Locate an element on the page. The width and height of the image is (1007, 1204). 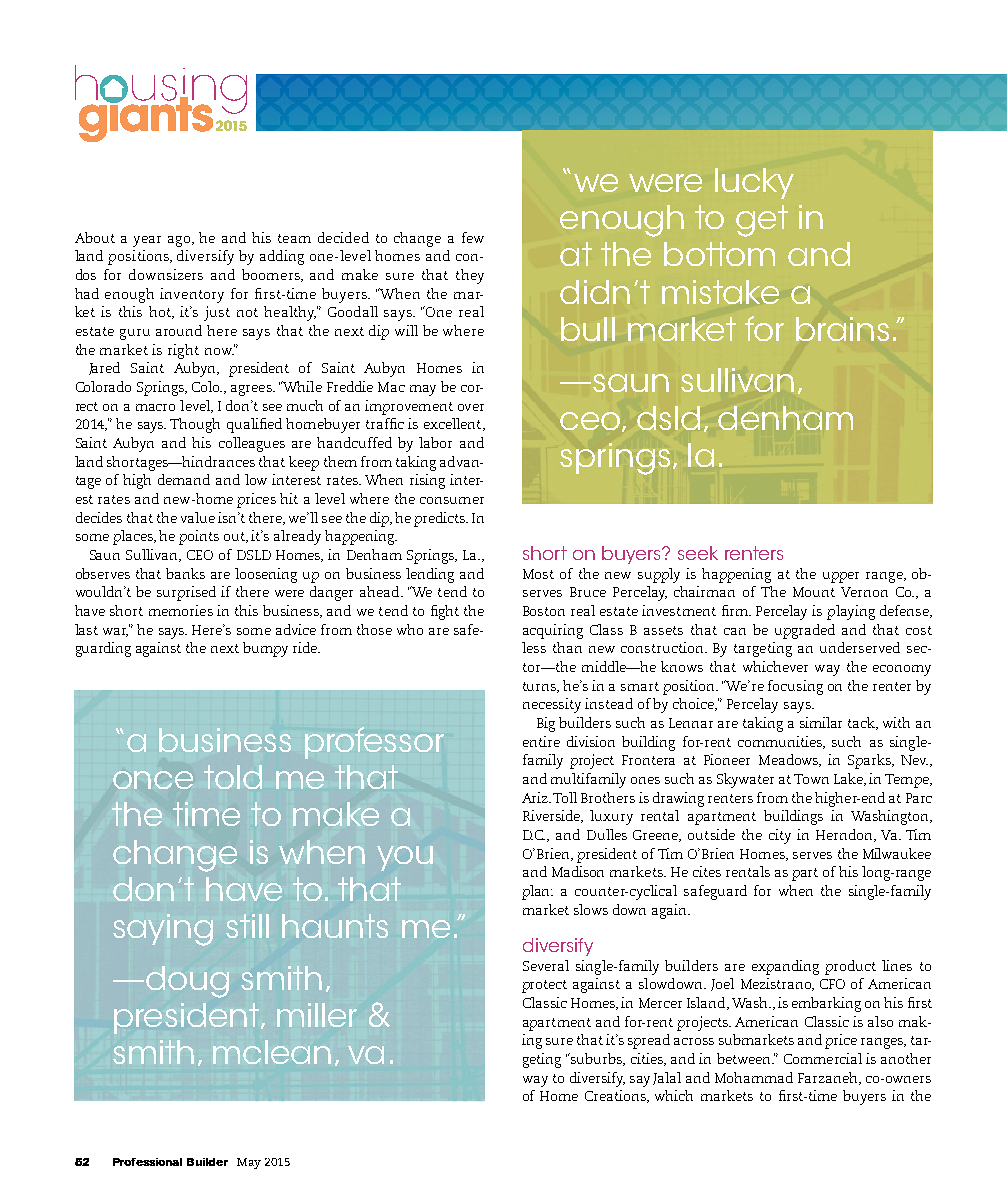
Milwaukee is located at coordinates (897, 853).
